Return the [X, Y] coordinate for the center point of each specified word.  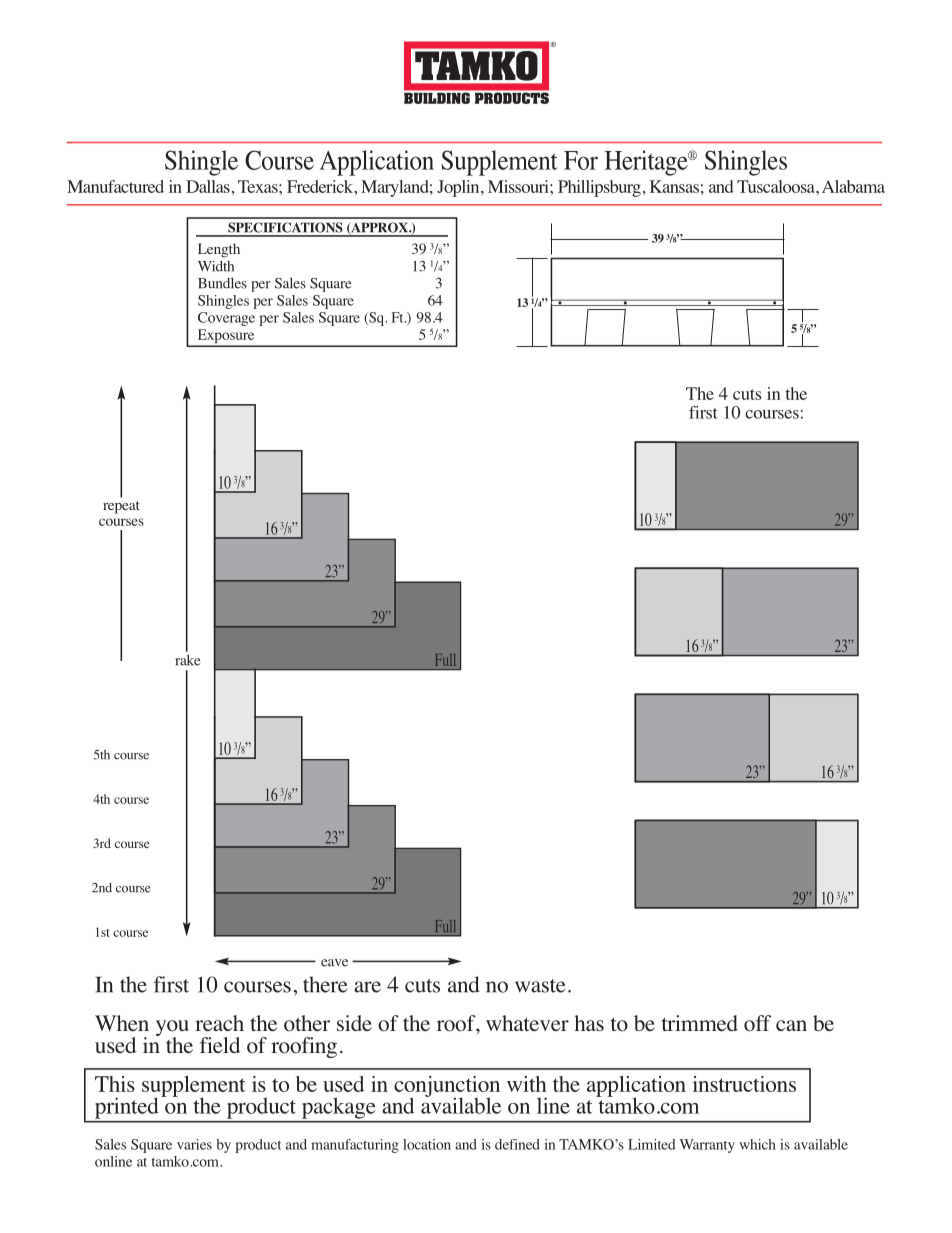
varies [194, 1144]
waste [540, 986]
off [757, 1023]
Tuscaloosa [777, 186]
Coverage [226, 319]
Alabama [853, 186]
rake [187, 660]
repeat [121, 507]
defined [517, 1144]
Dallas [208, 186]
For [581, 160]
